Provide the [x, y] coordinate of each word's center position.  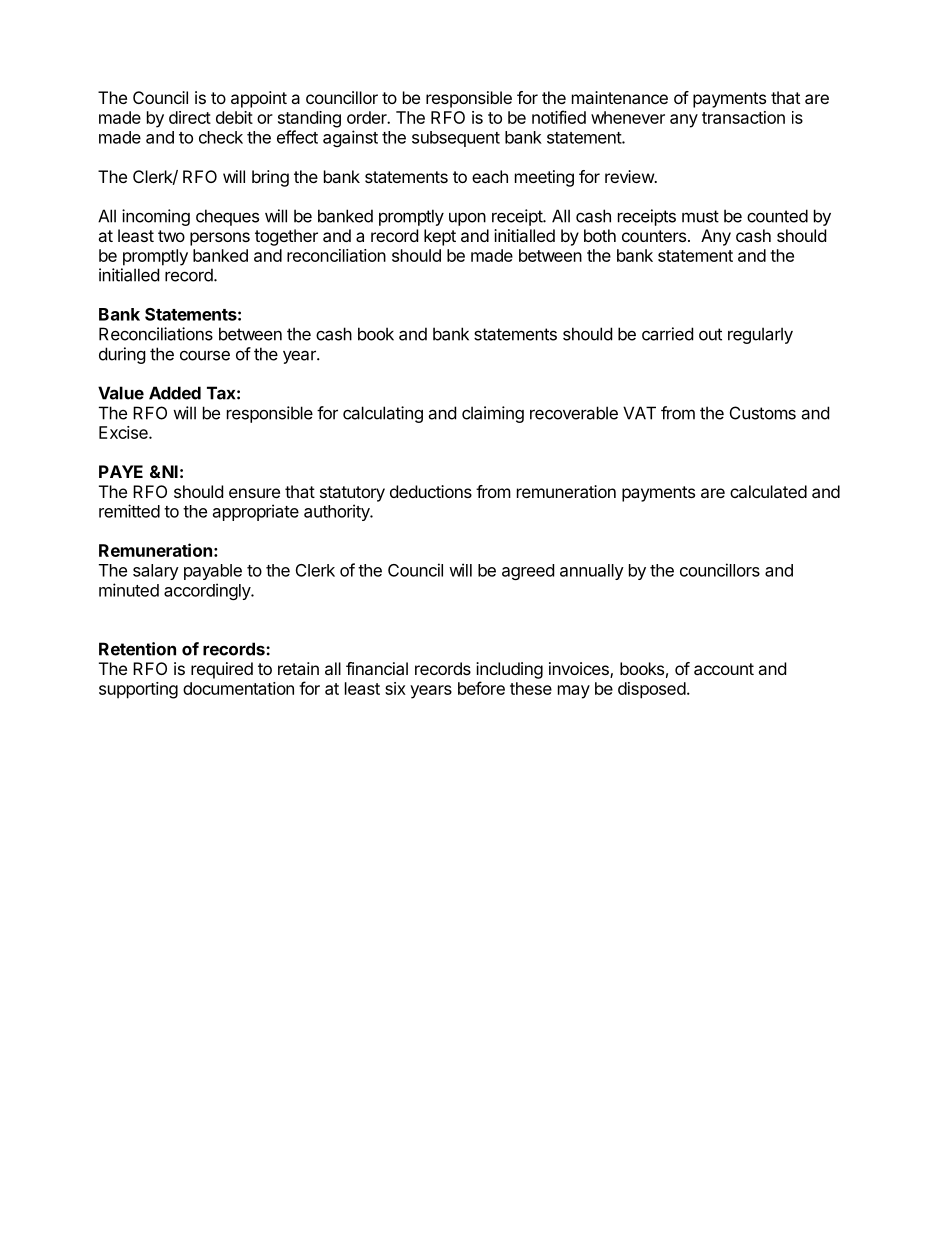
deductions [431, 491]
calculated [768, 491]
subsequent [456, 139]
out [710, 334]
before [481, 688]
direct [190, 117]
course [205, 355]
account [724, 669]
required [222, 670]
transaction [743, 117]
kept [440, 237]
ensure [254, 493]
